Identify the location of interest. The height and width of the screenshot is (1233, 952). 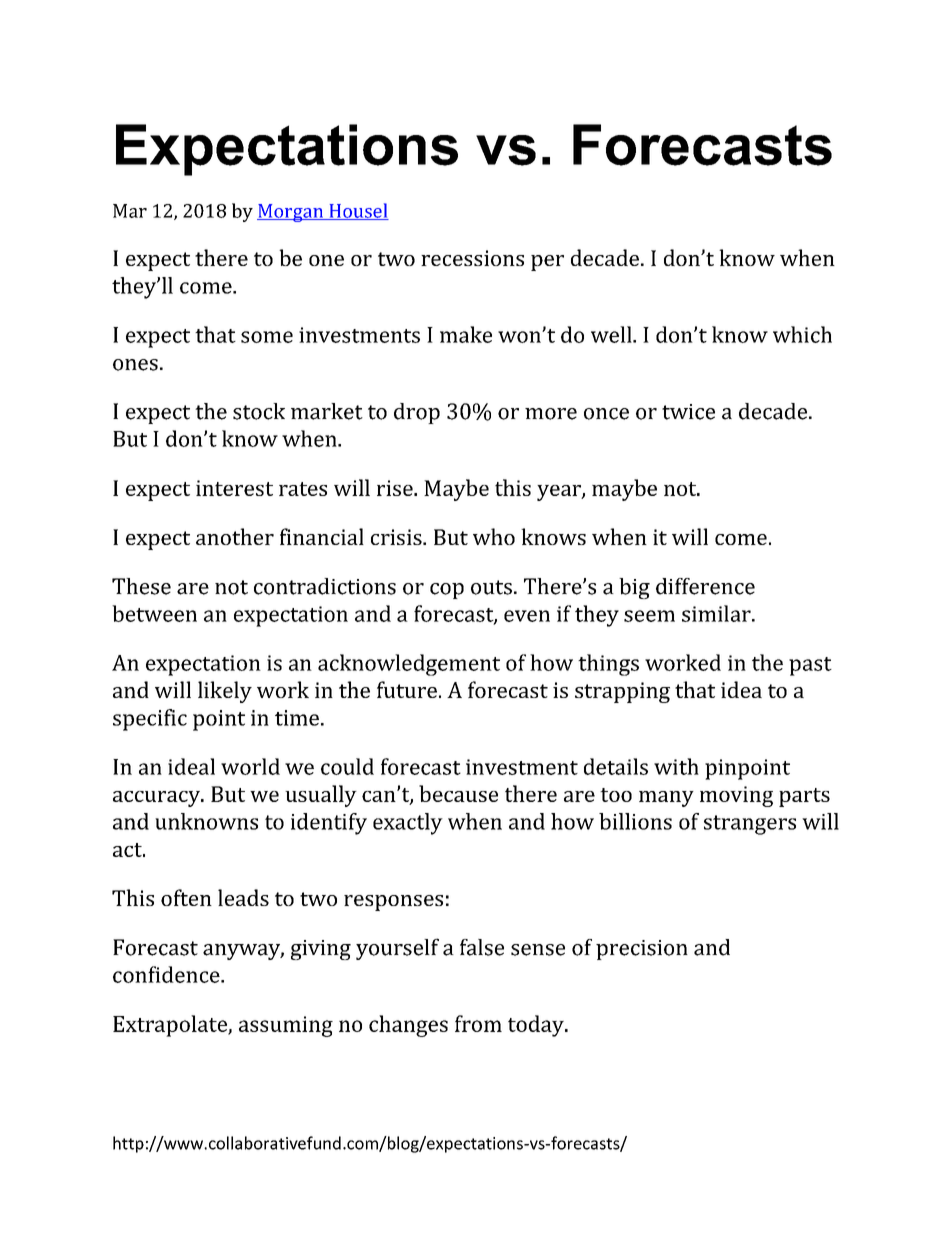
(234, 488).
